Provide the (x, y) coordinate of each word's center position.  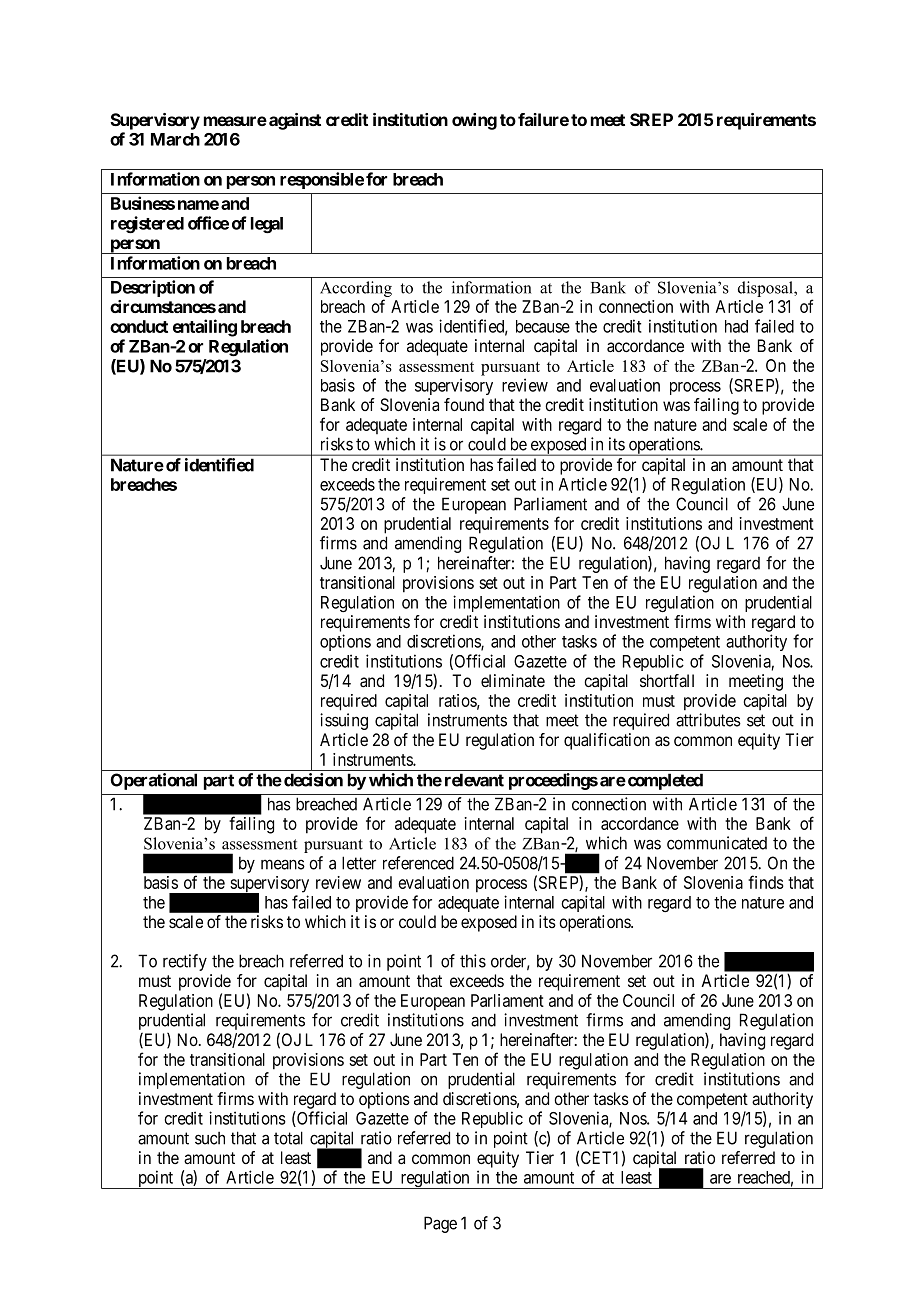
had (736, 326)
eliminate (513, 681)
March (175, 139)
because (543, 326)
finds (766, 882)
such (210, 1138)
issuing (344, 721)
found (464, 404)
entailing (205, 328)
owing (474, 121)
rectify (185, 962)
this (473, 961)
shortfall (667, 681)
